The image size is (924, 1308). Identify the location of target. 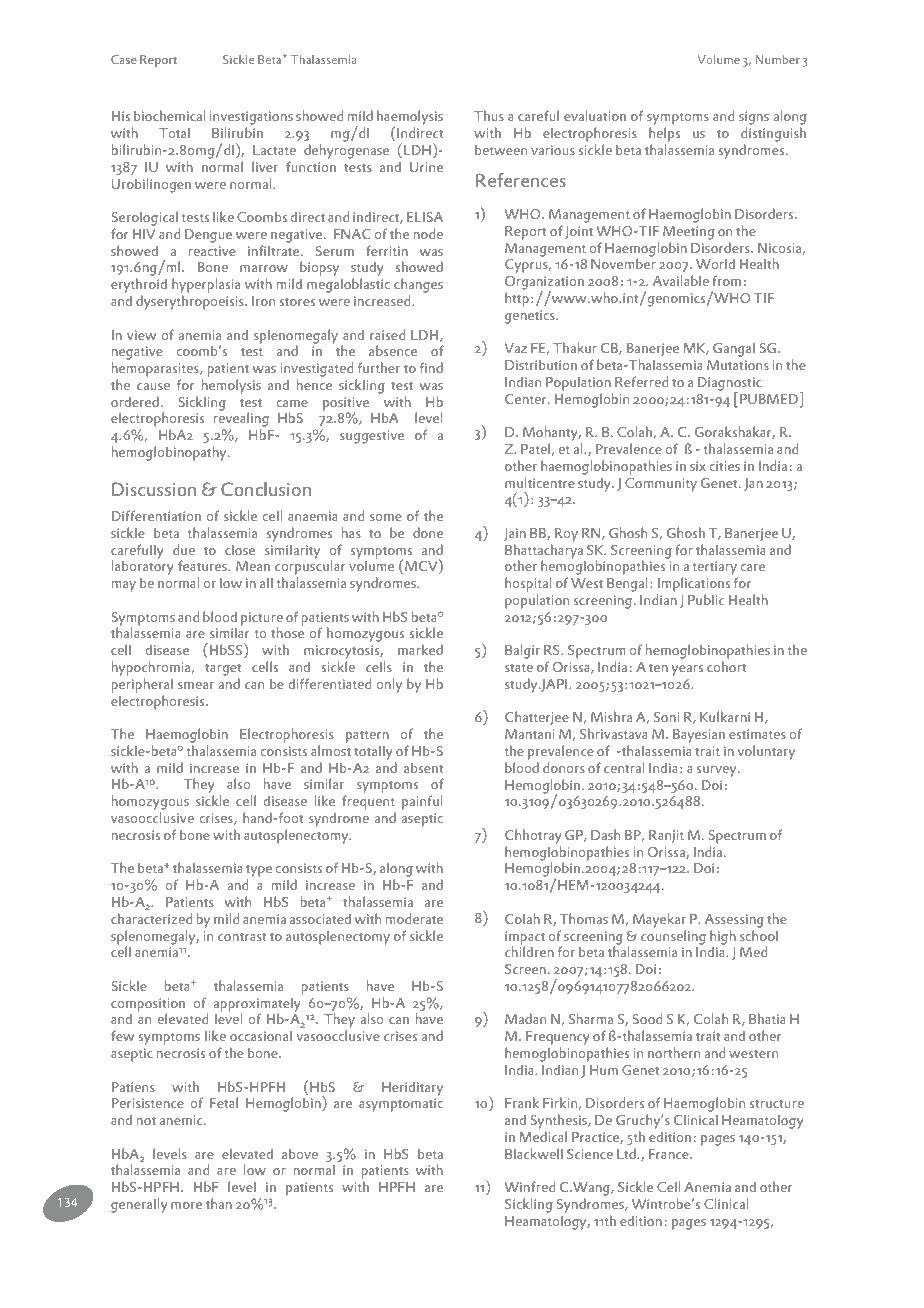
(223, 670).
